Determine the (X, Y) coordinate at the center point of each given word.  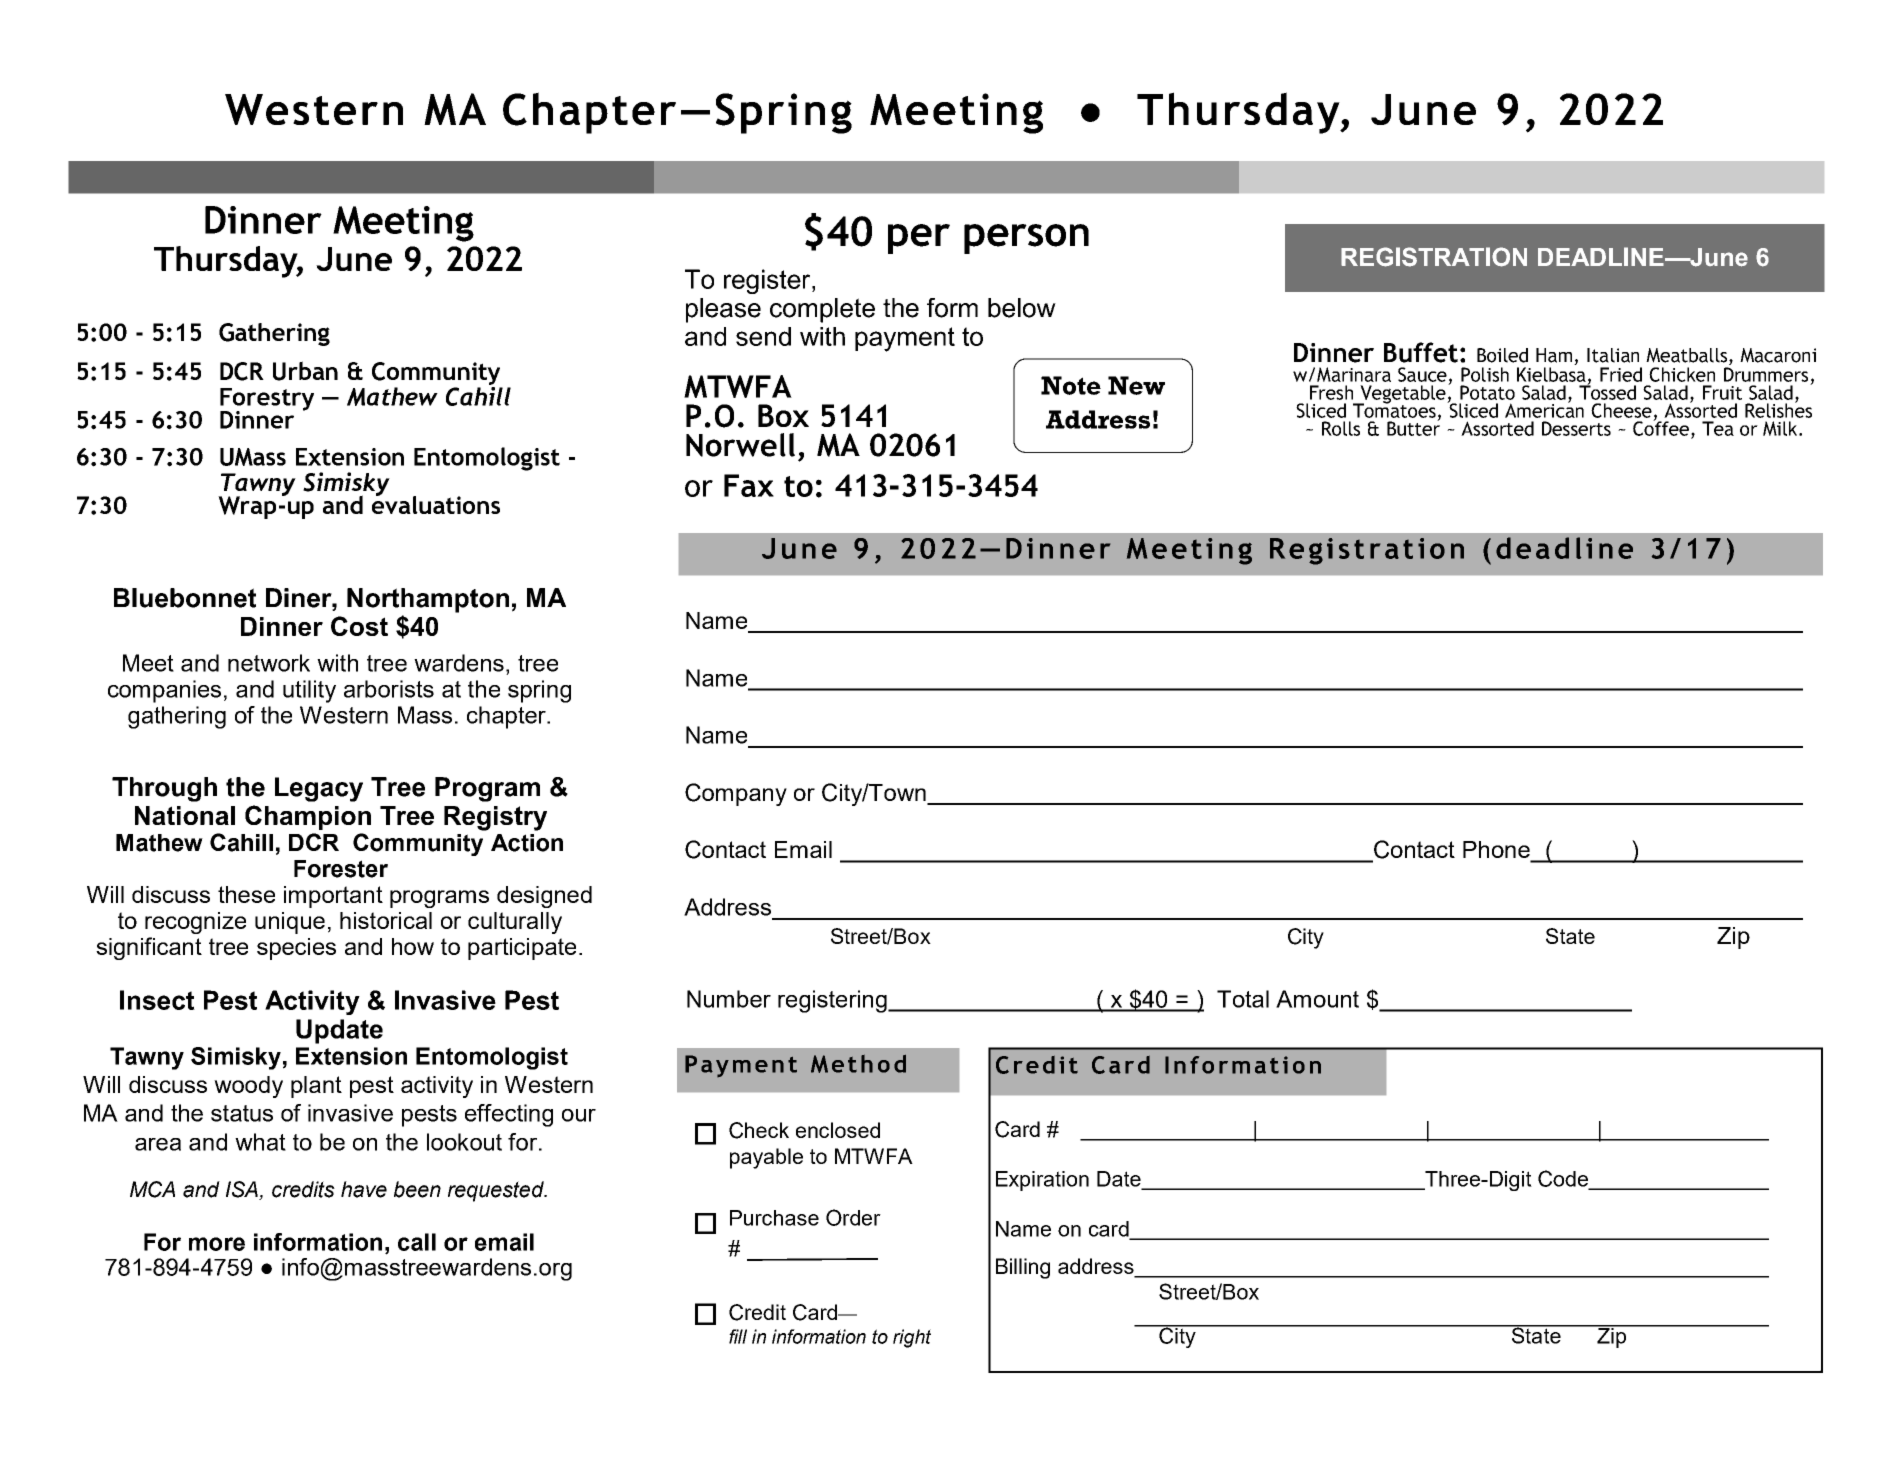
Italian (1613, 355)
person (1026, 239)
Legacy (319, 789)
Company (736, 794)
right (912, 1338)
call (417, 1242)
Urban (305, 371)
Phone (1497, 851)
